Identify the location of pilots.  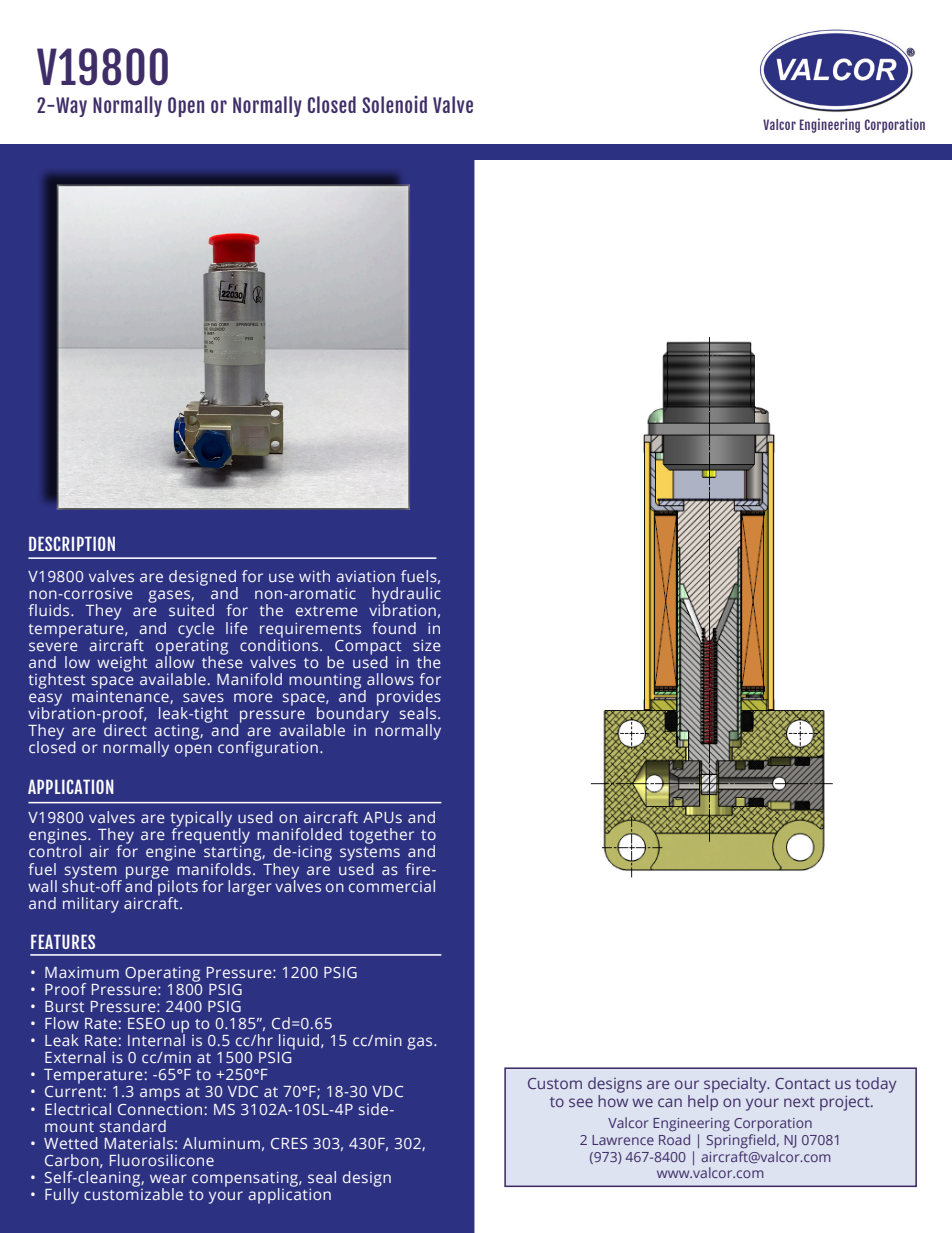
(177, 887).
